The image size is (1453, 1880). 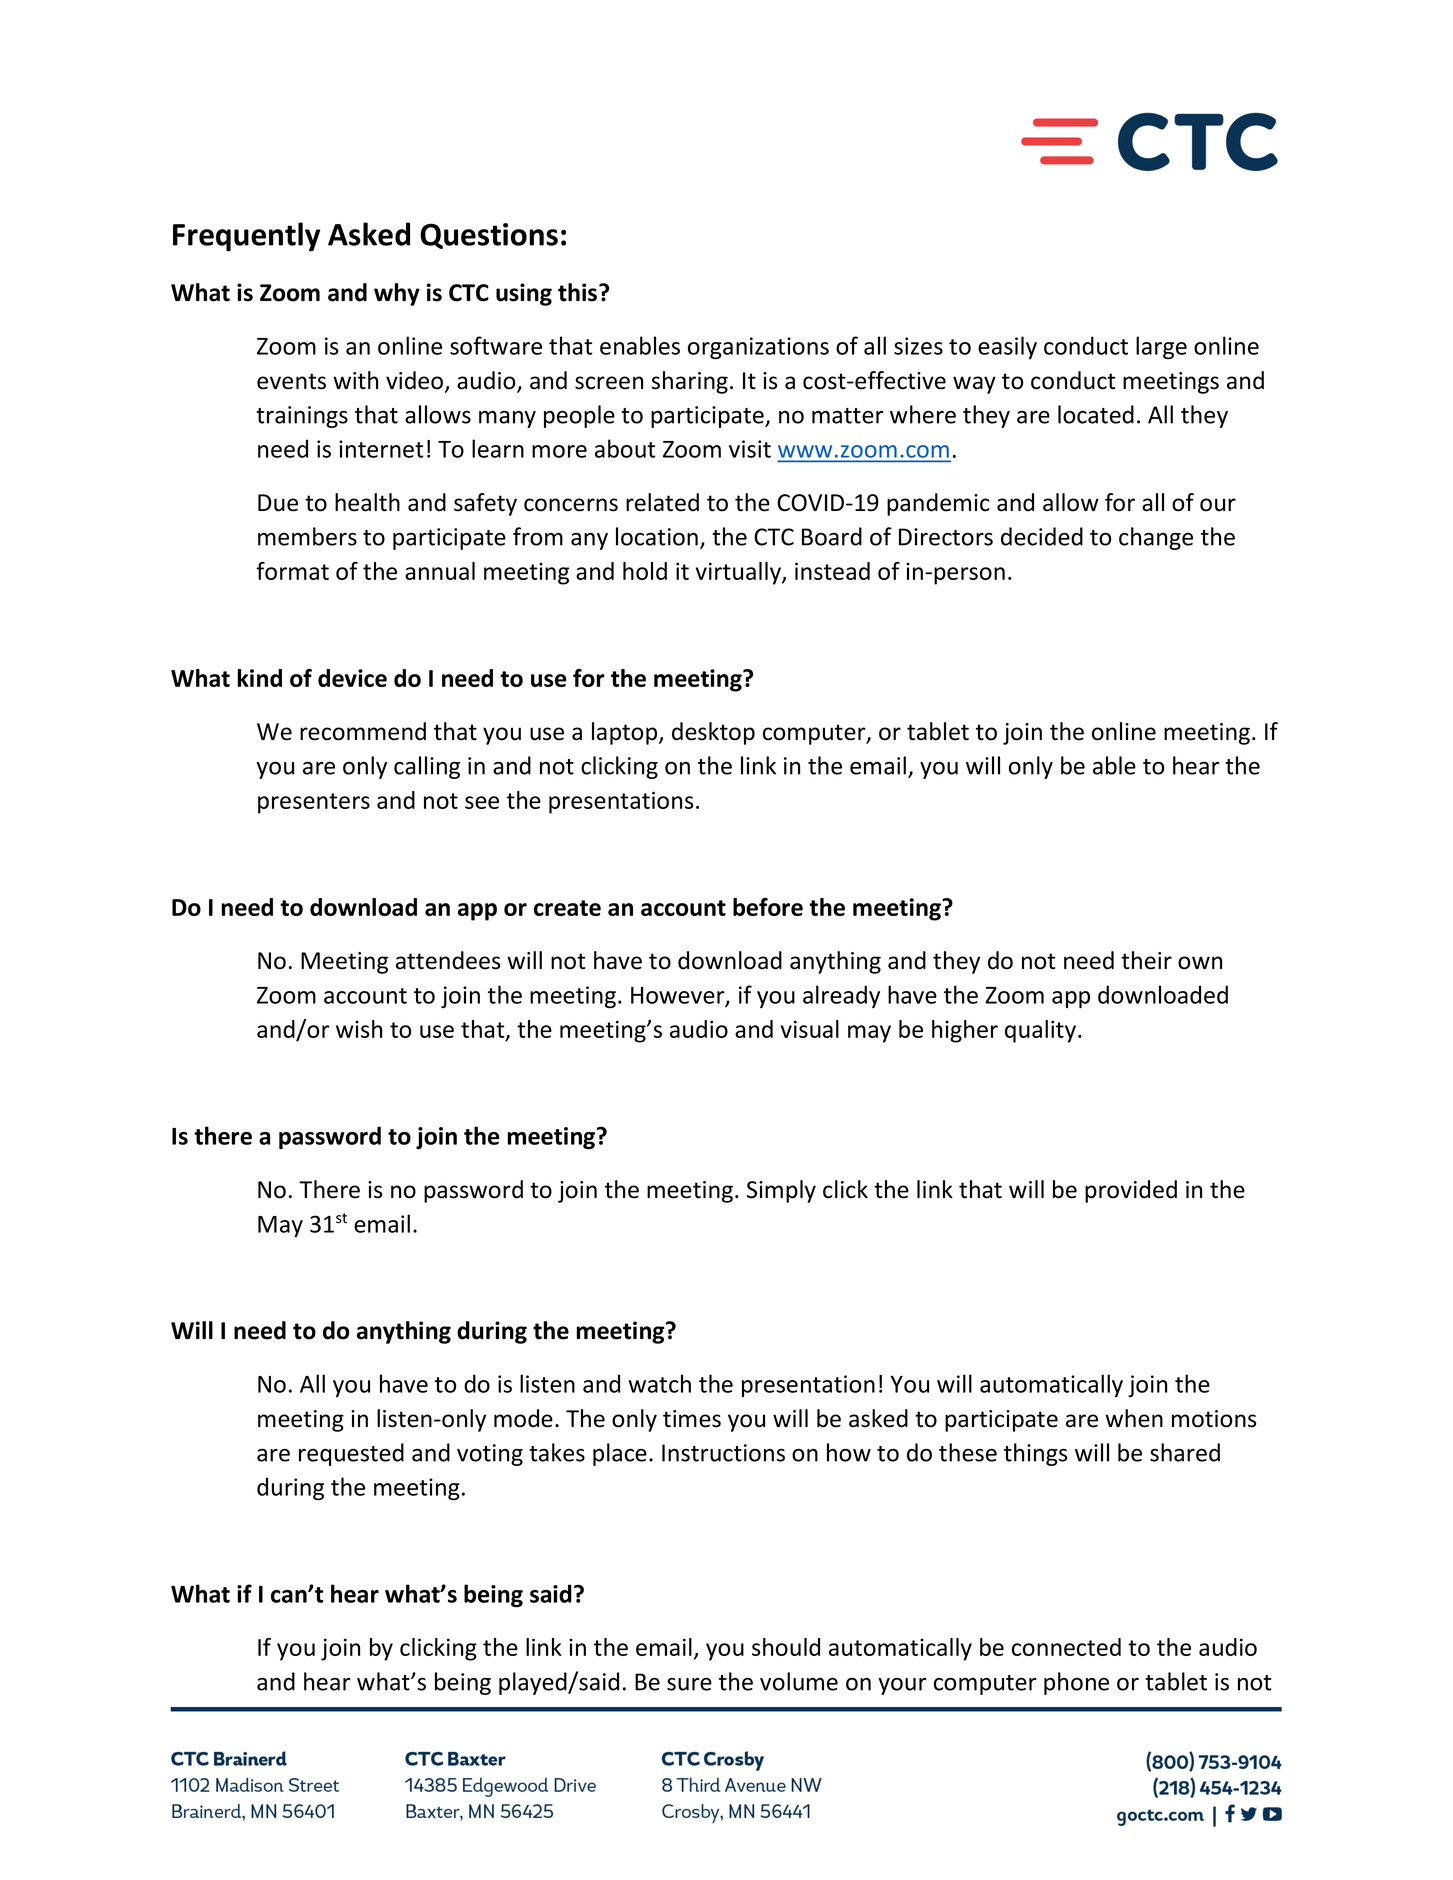 I want to click on their, so click(x=1146, y=960).
